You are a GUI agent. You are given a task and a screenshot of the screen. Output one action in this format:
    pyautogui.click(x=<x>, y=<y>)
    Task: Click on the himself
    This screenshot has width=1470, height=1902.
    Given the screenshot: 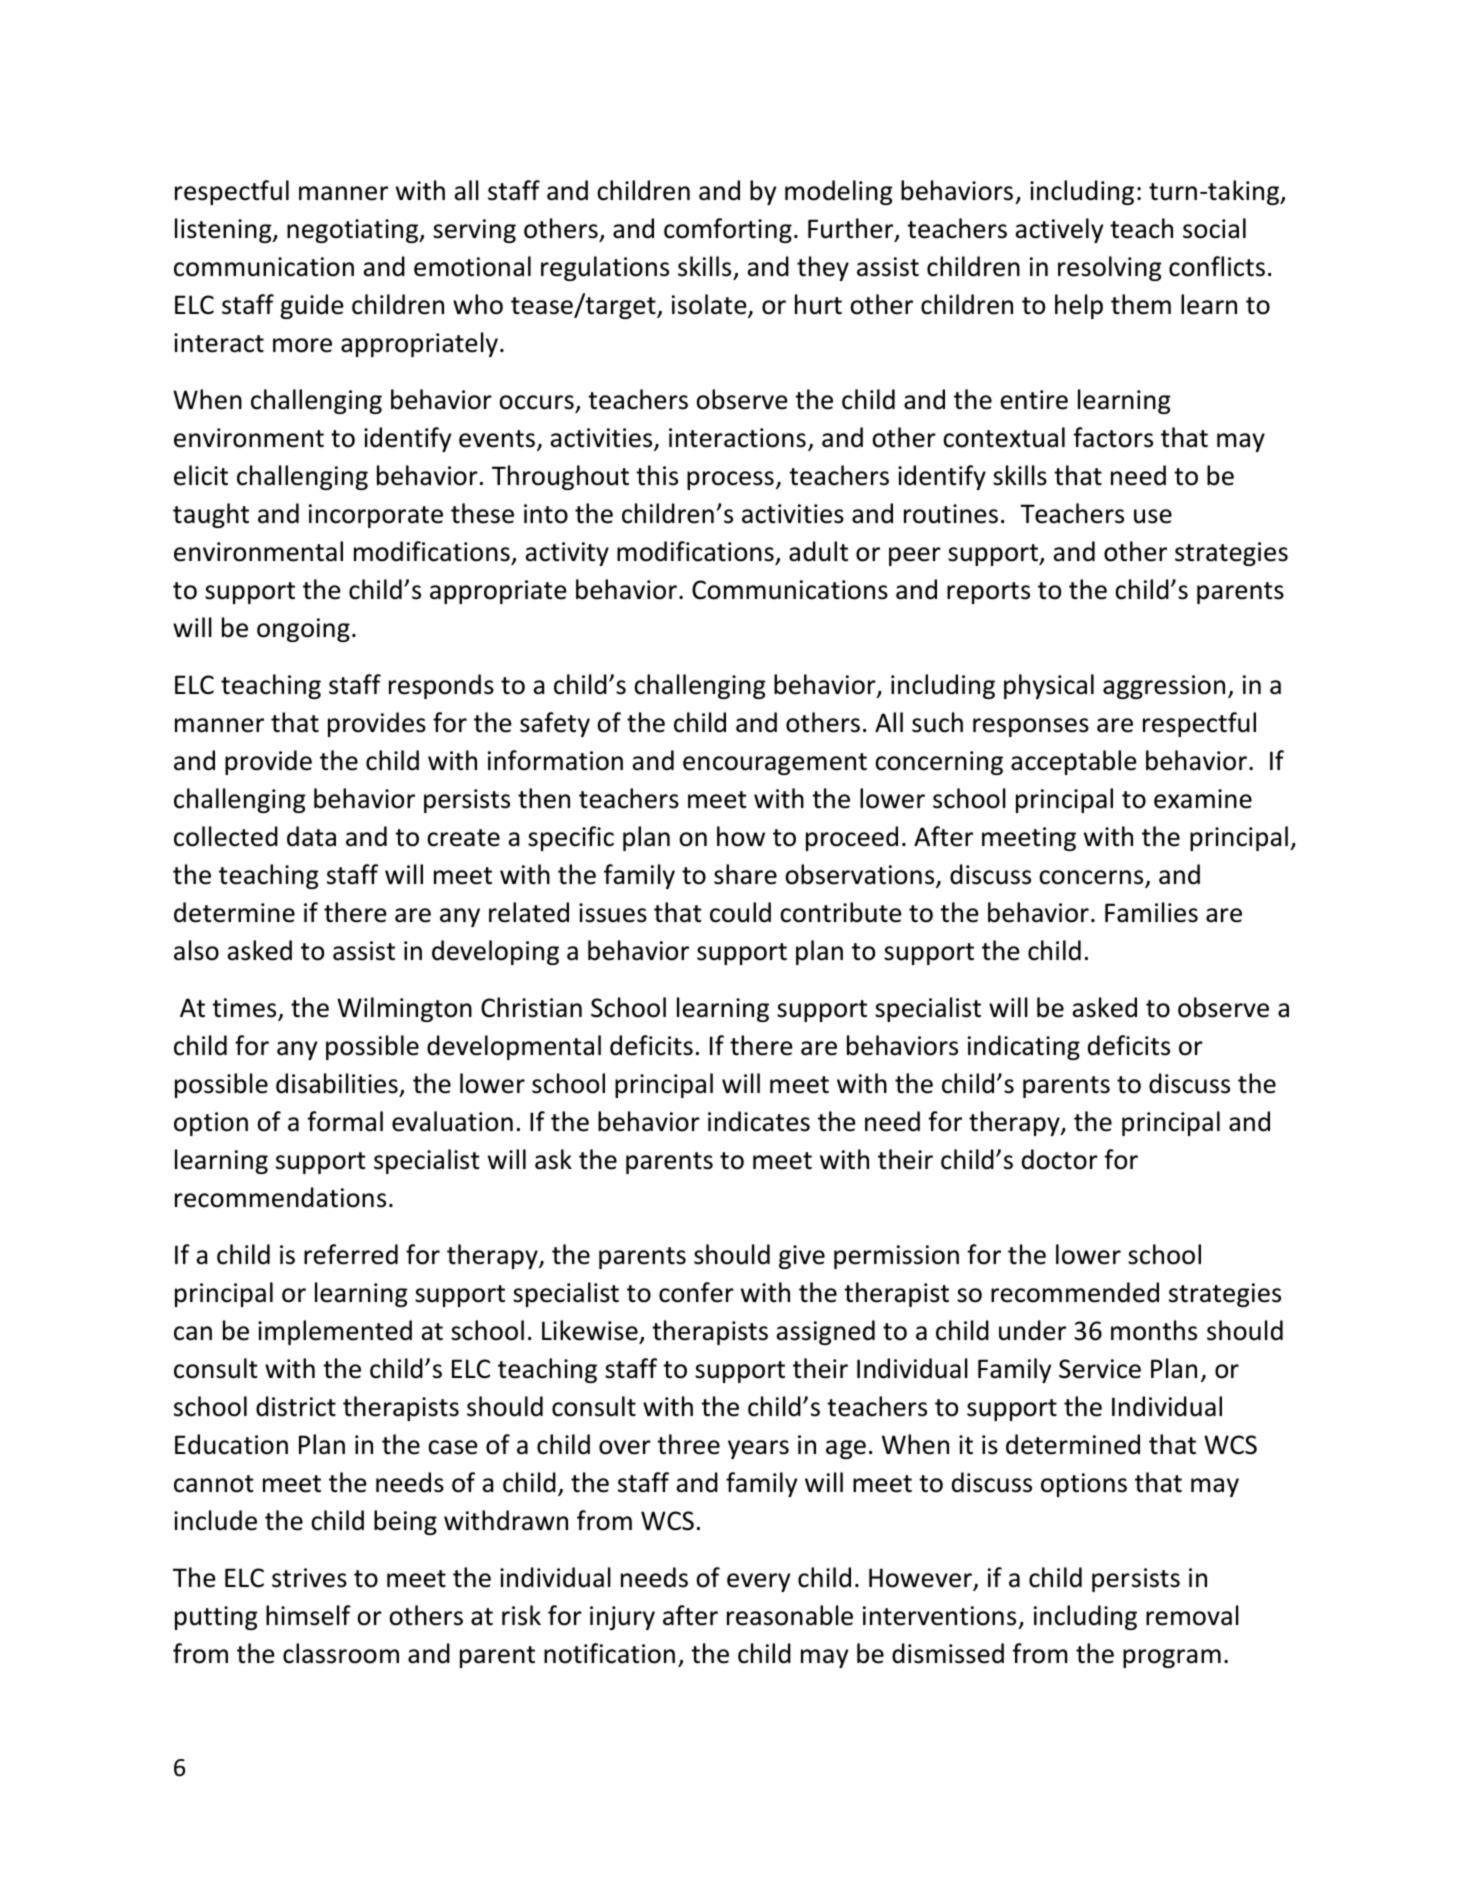 What is the action you would take?
    pyautogui.click(x=308, y=1615)
